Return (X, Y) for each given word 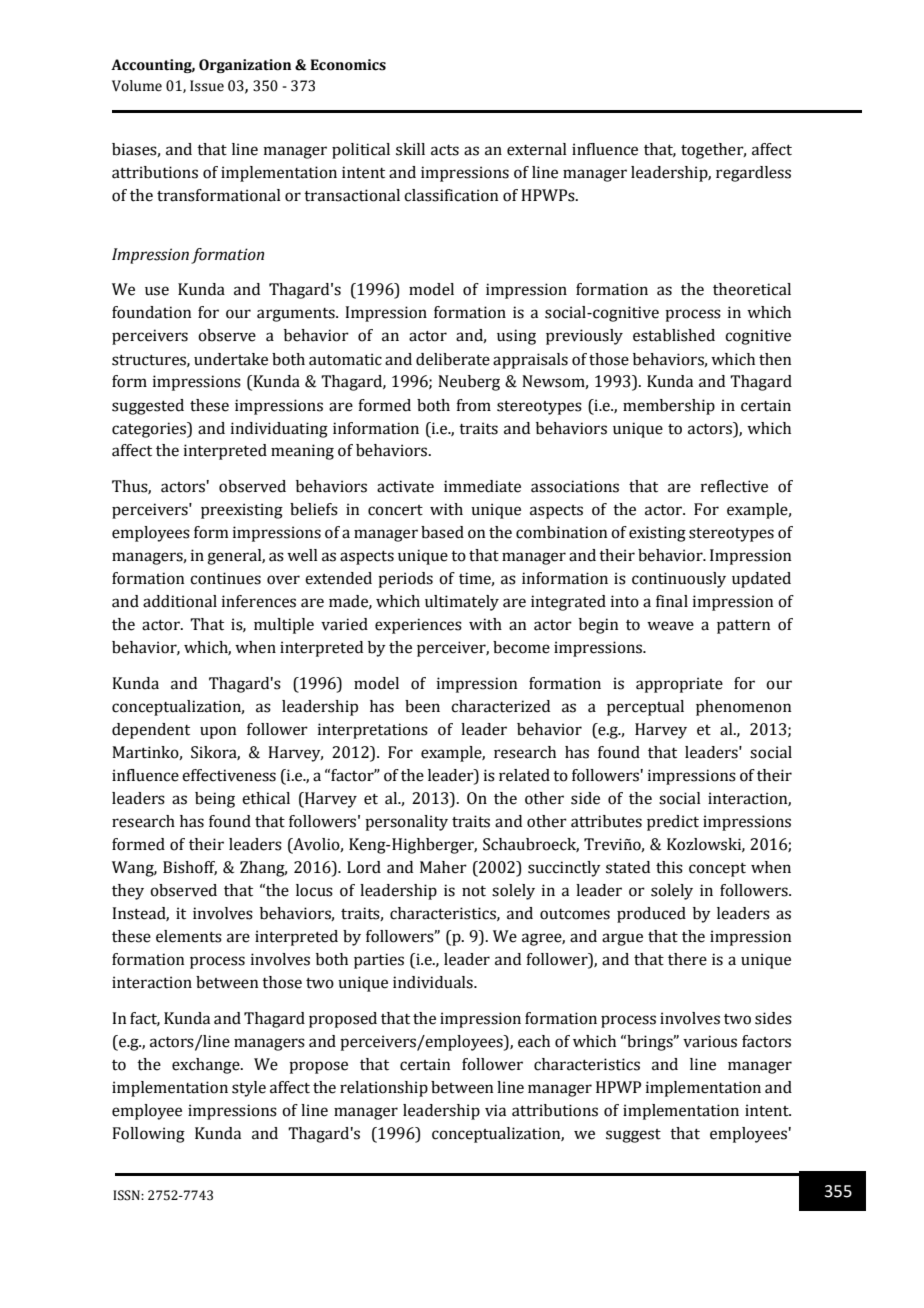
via (495, 1110)
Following (148, 1135)
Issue (207, 86)
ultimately (462, 603)
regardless (753, 174)
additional (180, 601)
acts (445, 150)
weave (670, 626)
